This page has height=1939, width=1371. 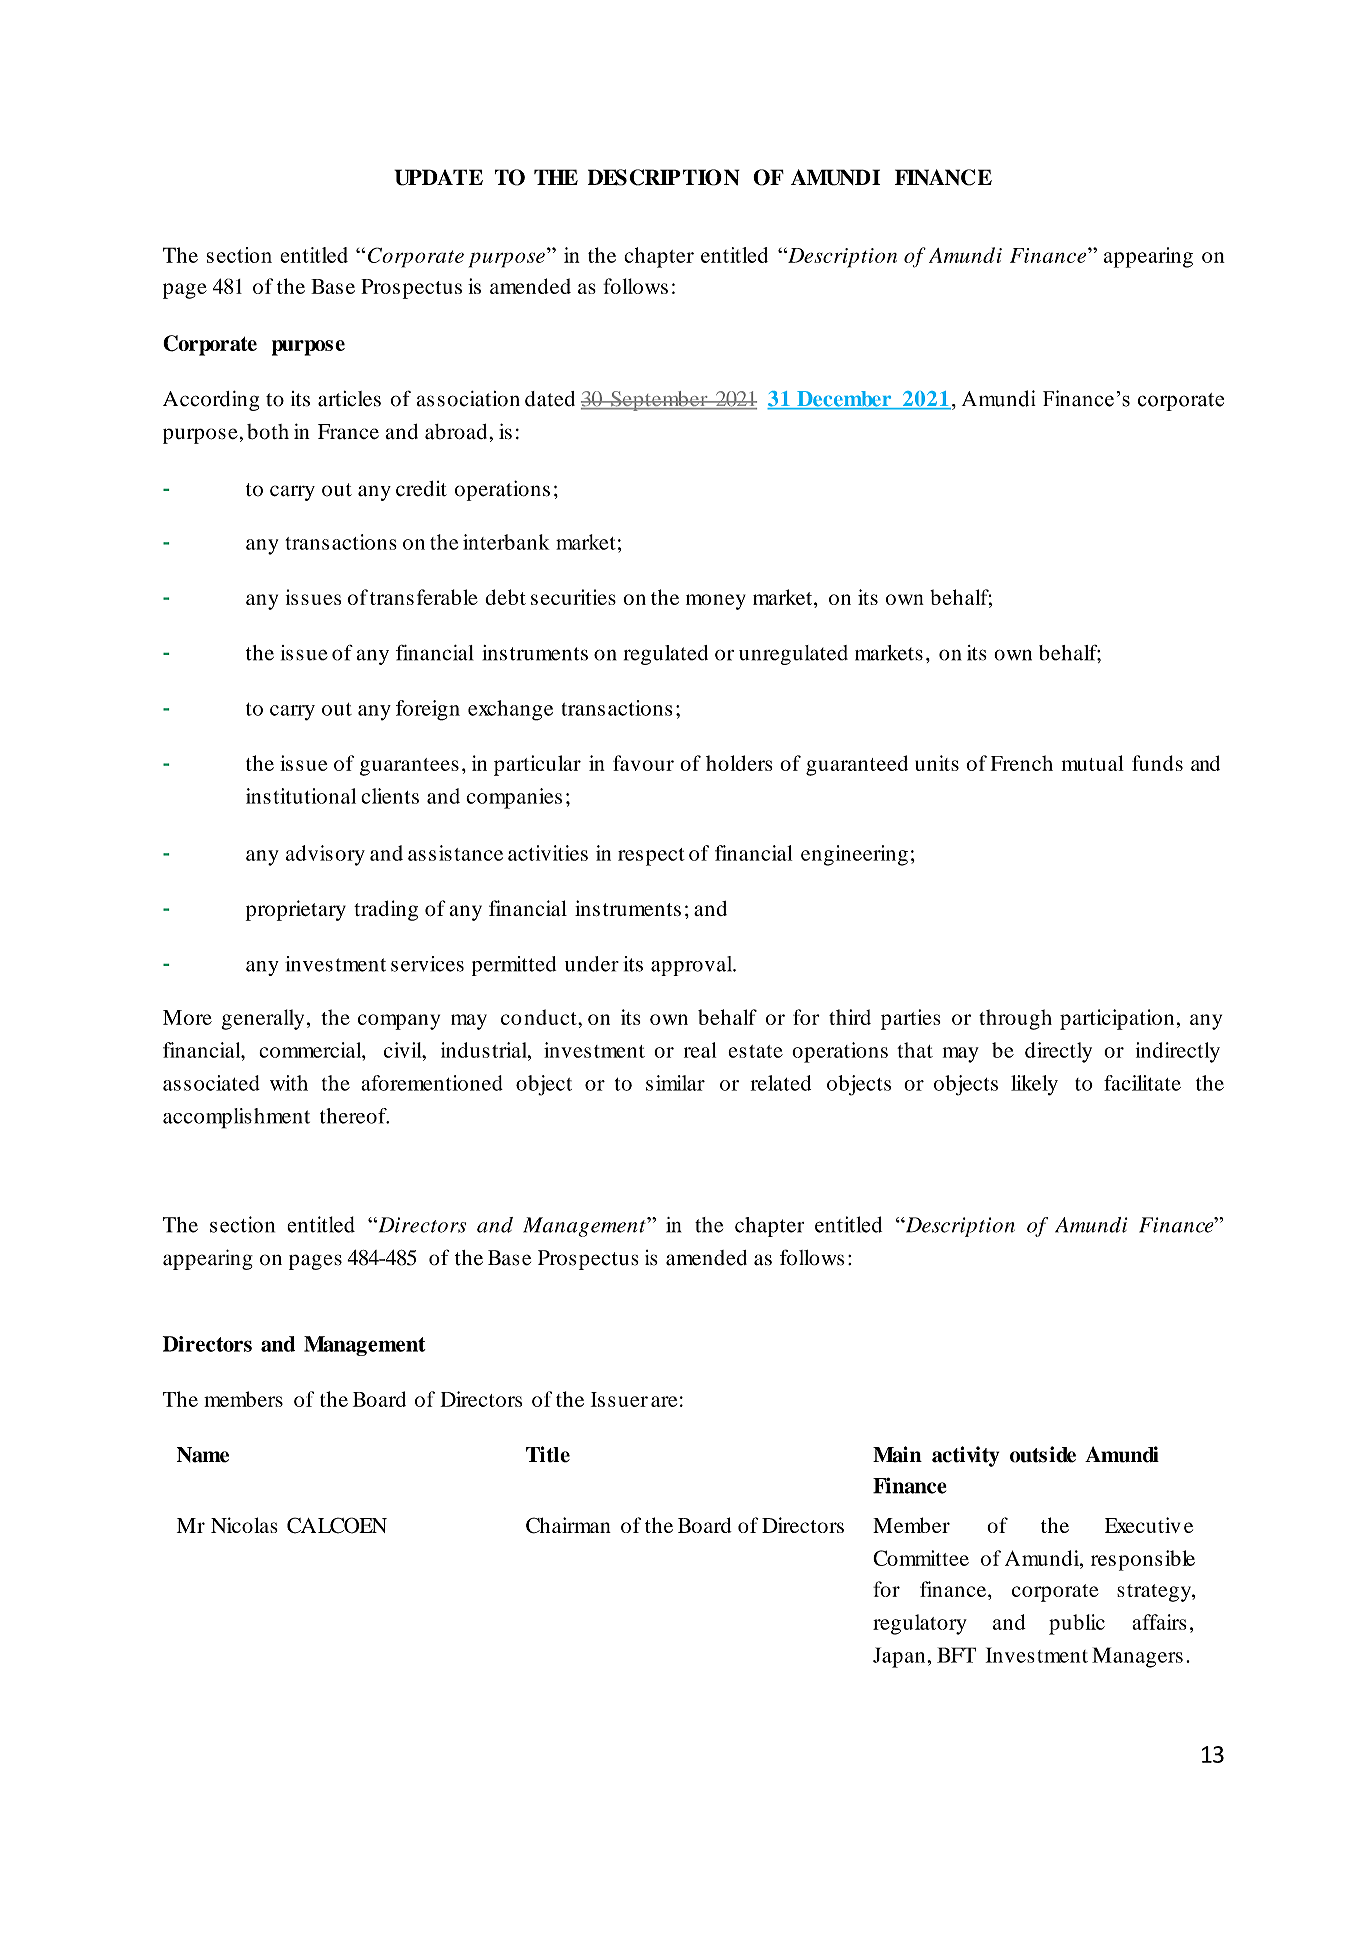 What do you see at coordinates (716, 602) in the page?
I see `money` at bounding box center [716, 602].
